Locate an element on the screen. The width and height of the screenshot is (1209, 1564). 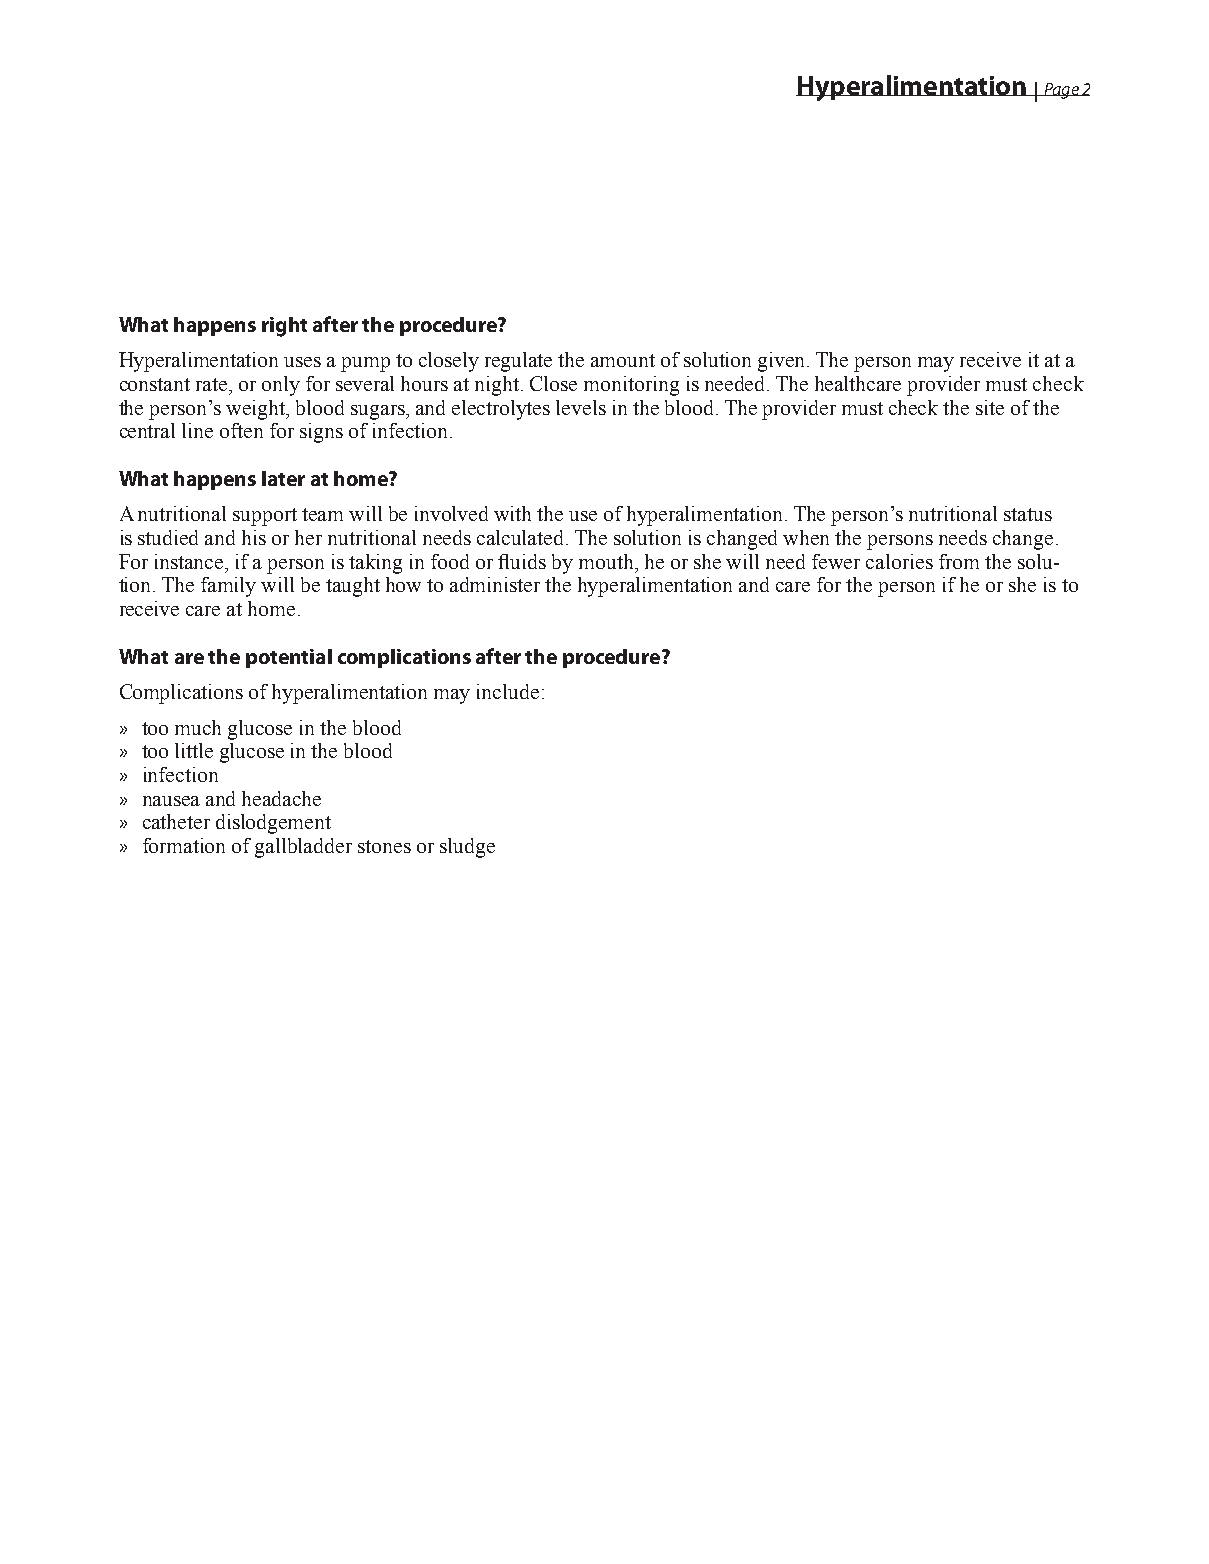
site is located at coordinates (990, 407).
